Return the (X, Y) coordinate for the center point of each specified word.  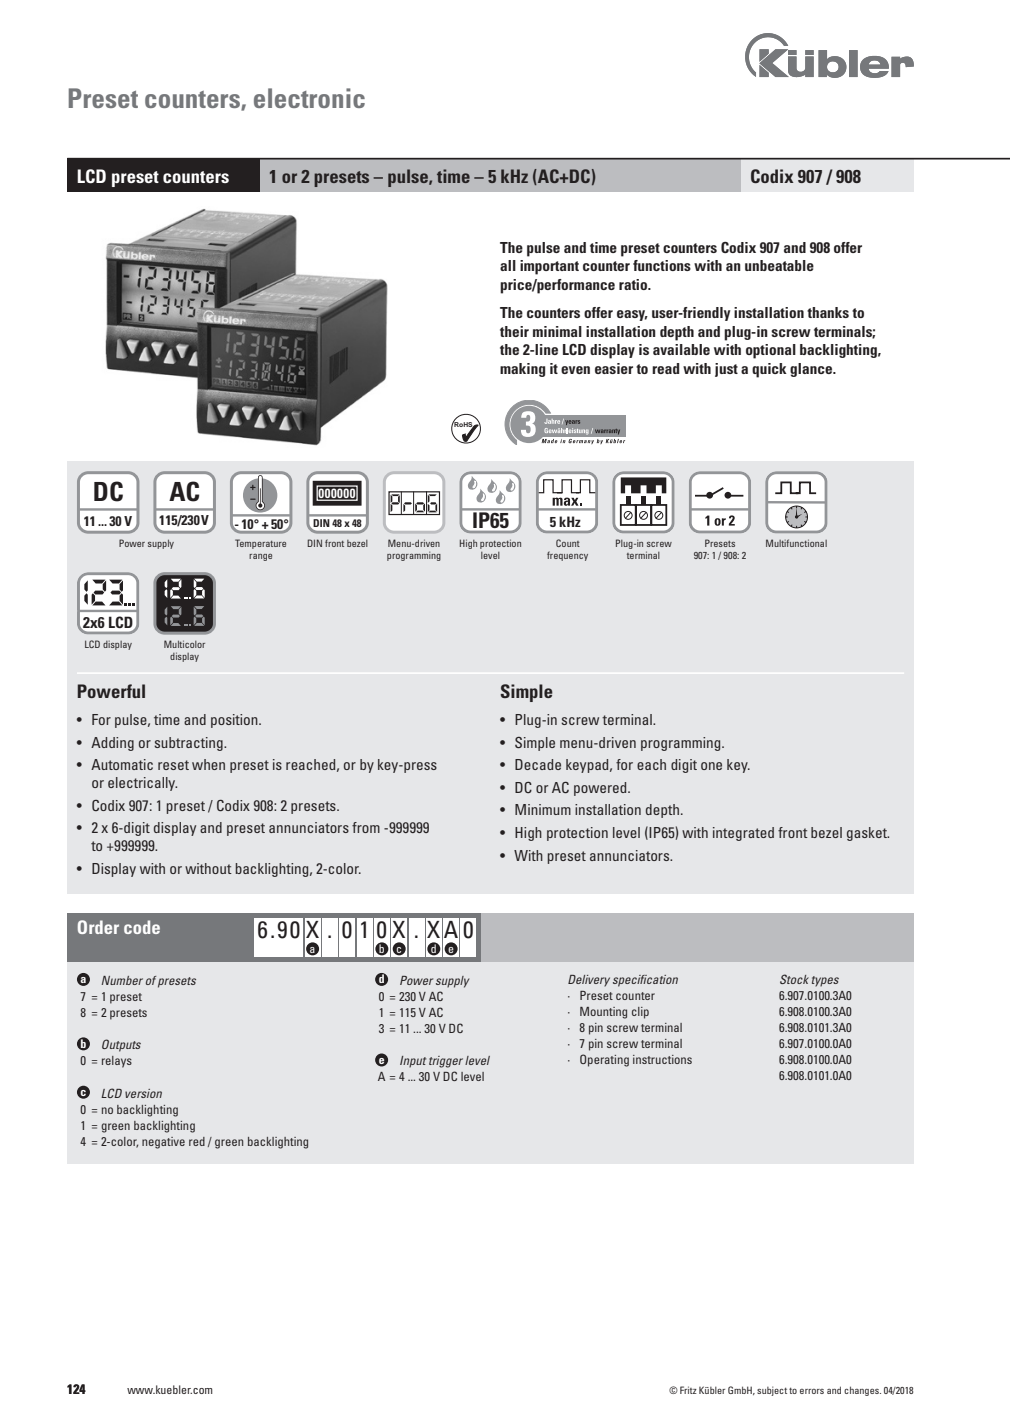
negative (163, 1143)
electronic (309, 98)
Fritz (688, 1390)
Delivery (589, 981)
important (549, 267)
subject (772, 1391)
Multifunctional (796, 543)
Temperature (260, 544)
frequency (567, 556)
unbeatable (779, 265)
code (142, 927)
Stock (794, 979)
